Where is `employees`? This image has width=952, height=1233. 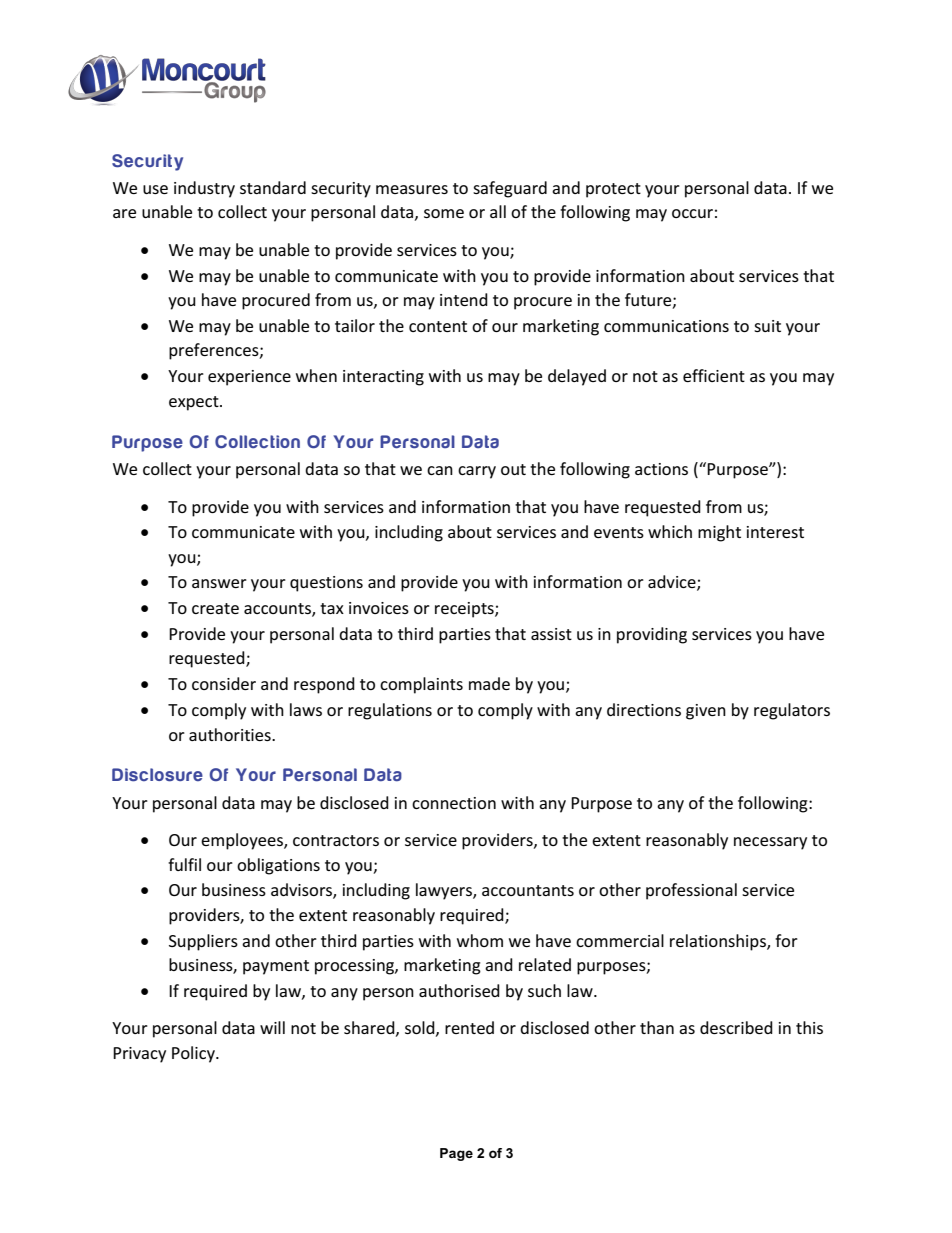 employees is located at coordinates (243, 841).
